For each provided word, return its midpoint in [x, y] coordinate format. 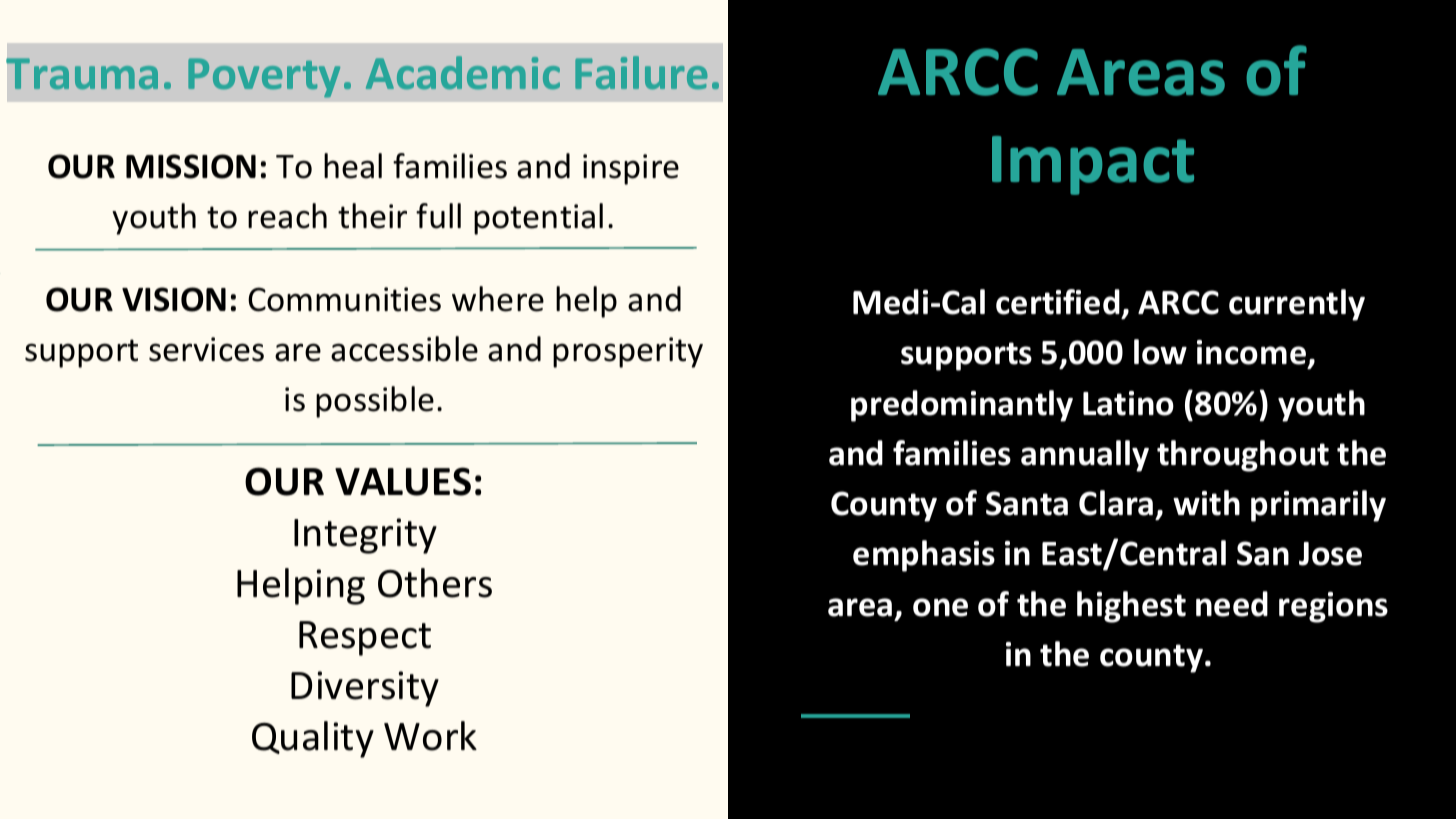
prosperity [628, 352]
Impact [1093, 165]
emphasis [924, 556]
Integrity [365, 536]
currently [1297, 305]
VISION [174, 299]
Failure [641, 72]
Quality [313, 739]
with [1206, 503]
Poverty [264, 78]
